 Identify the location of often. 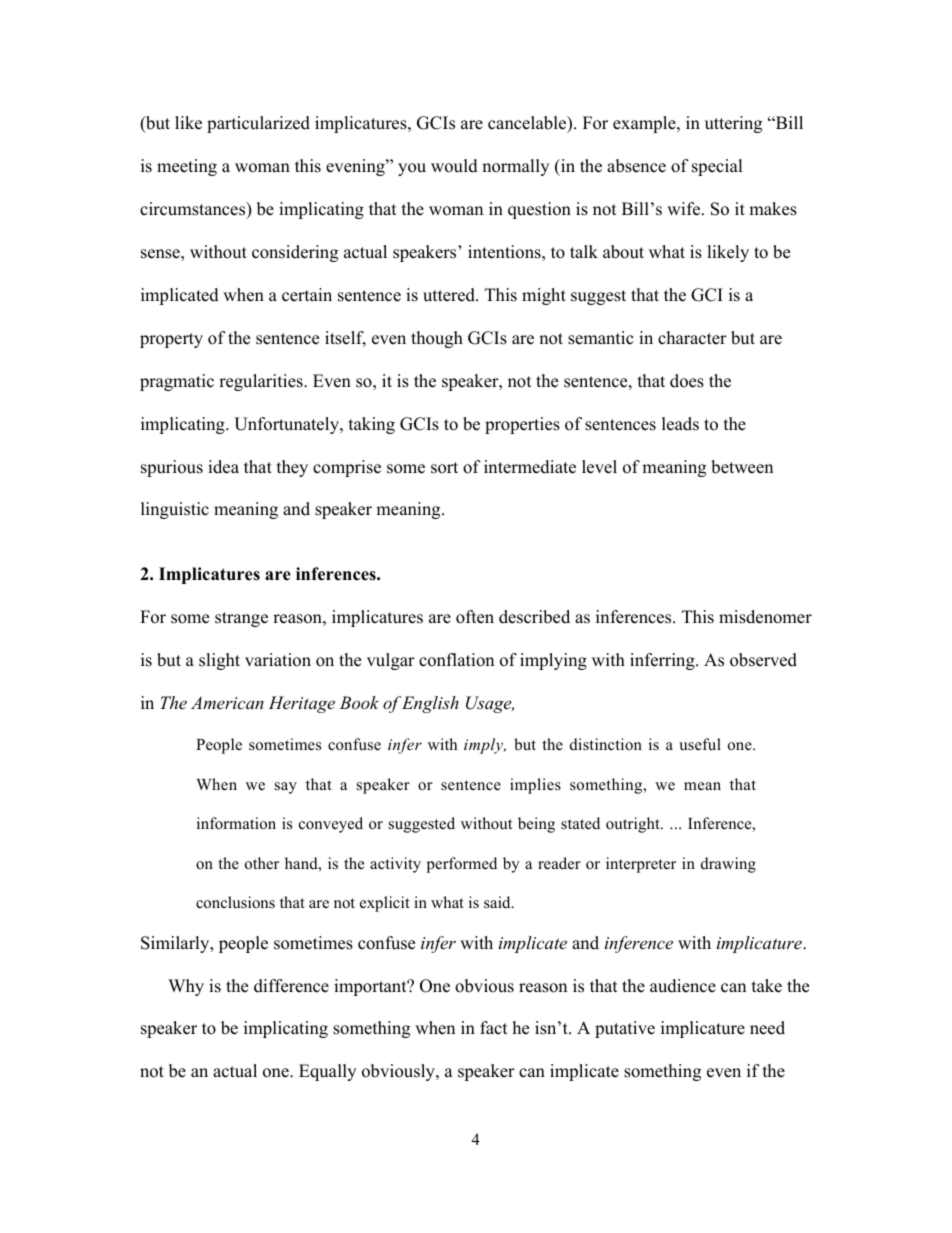
(475, 617).
